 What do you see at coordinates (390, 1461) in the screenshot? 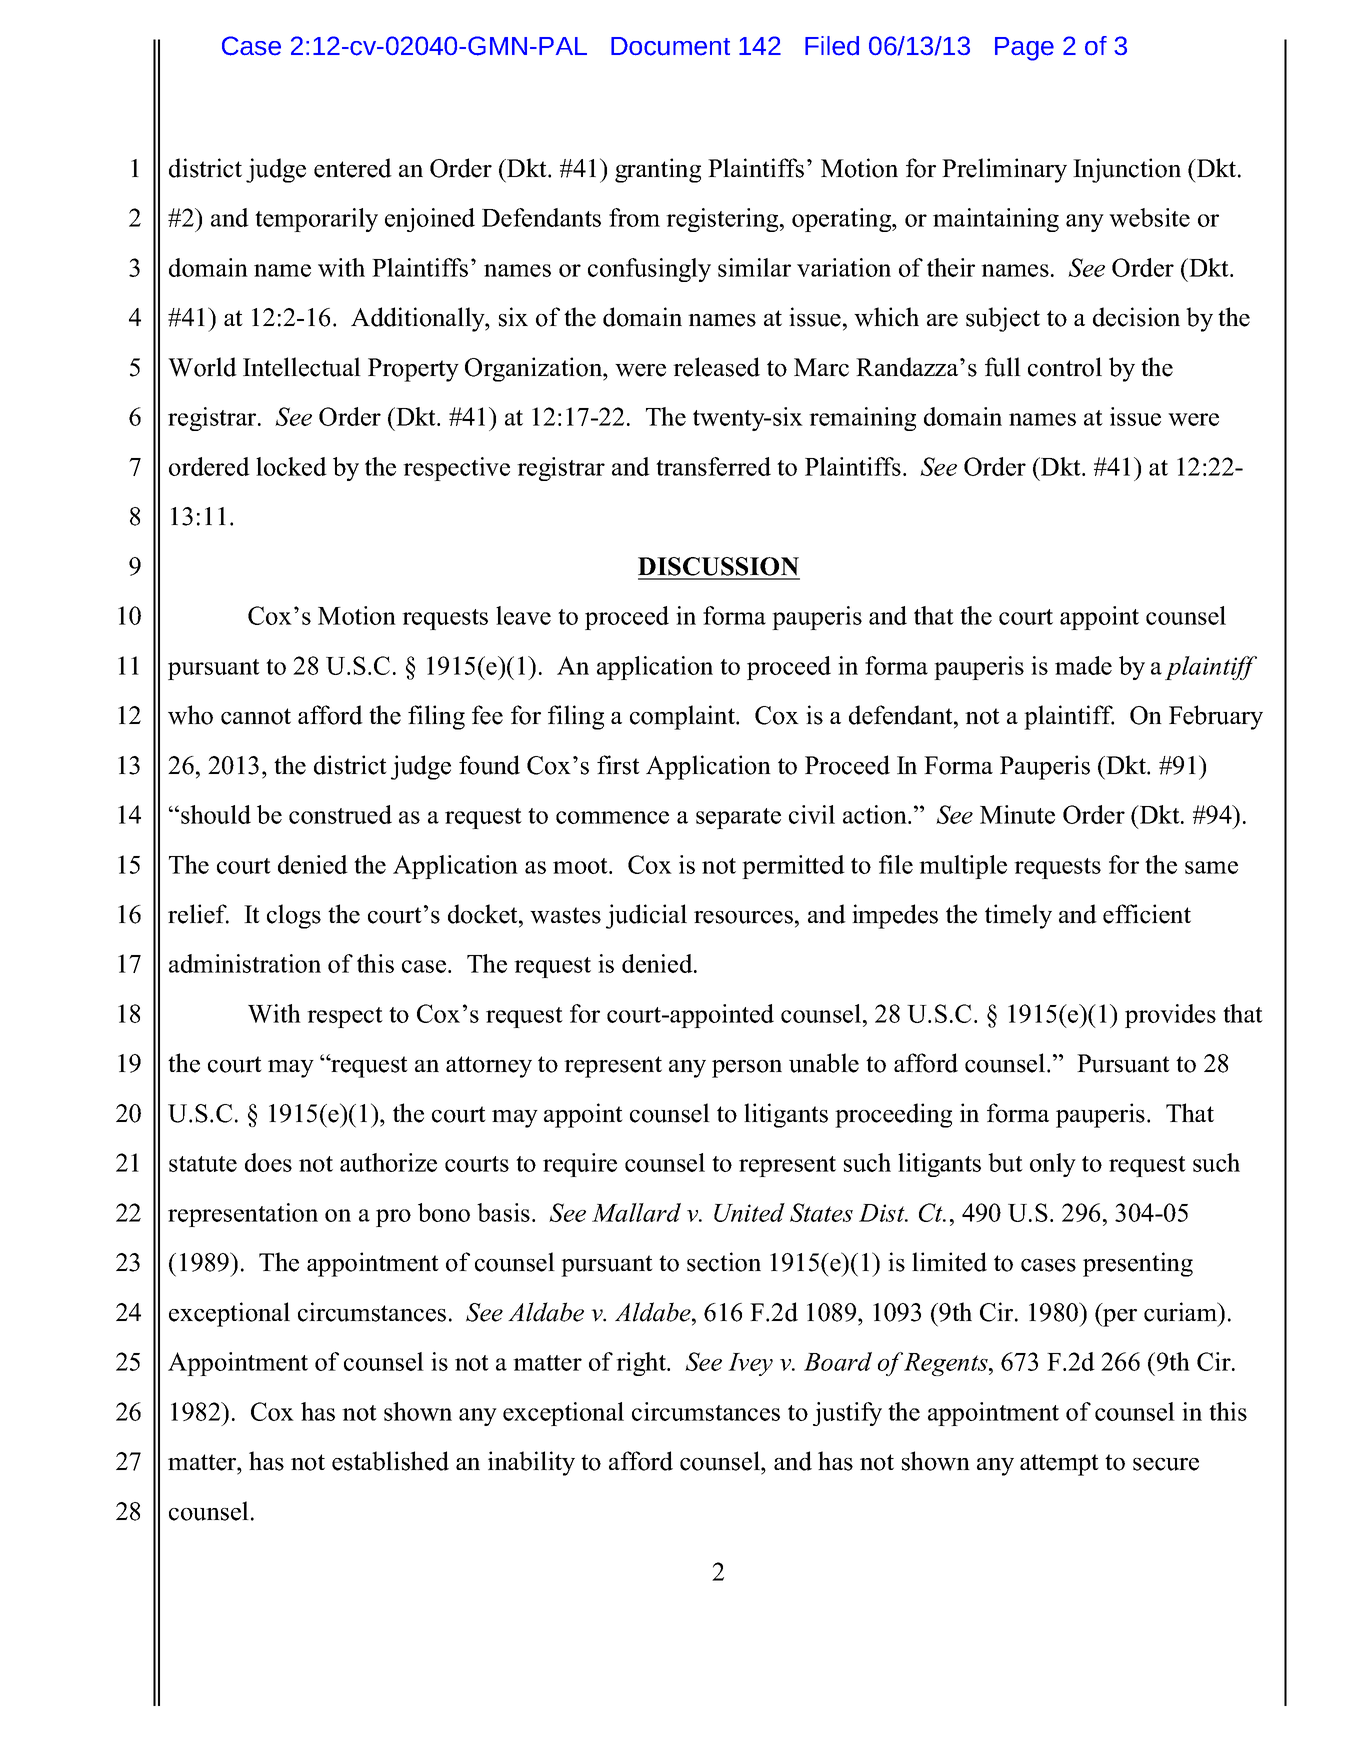
I see `established` at bounding box center [390, 1461].
